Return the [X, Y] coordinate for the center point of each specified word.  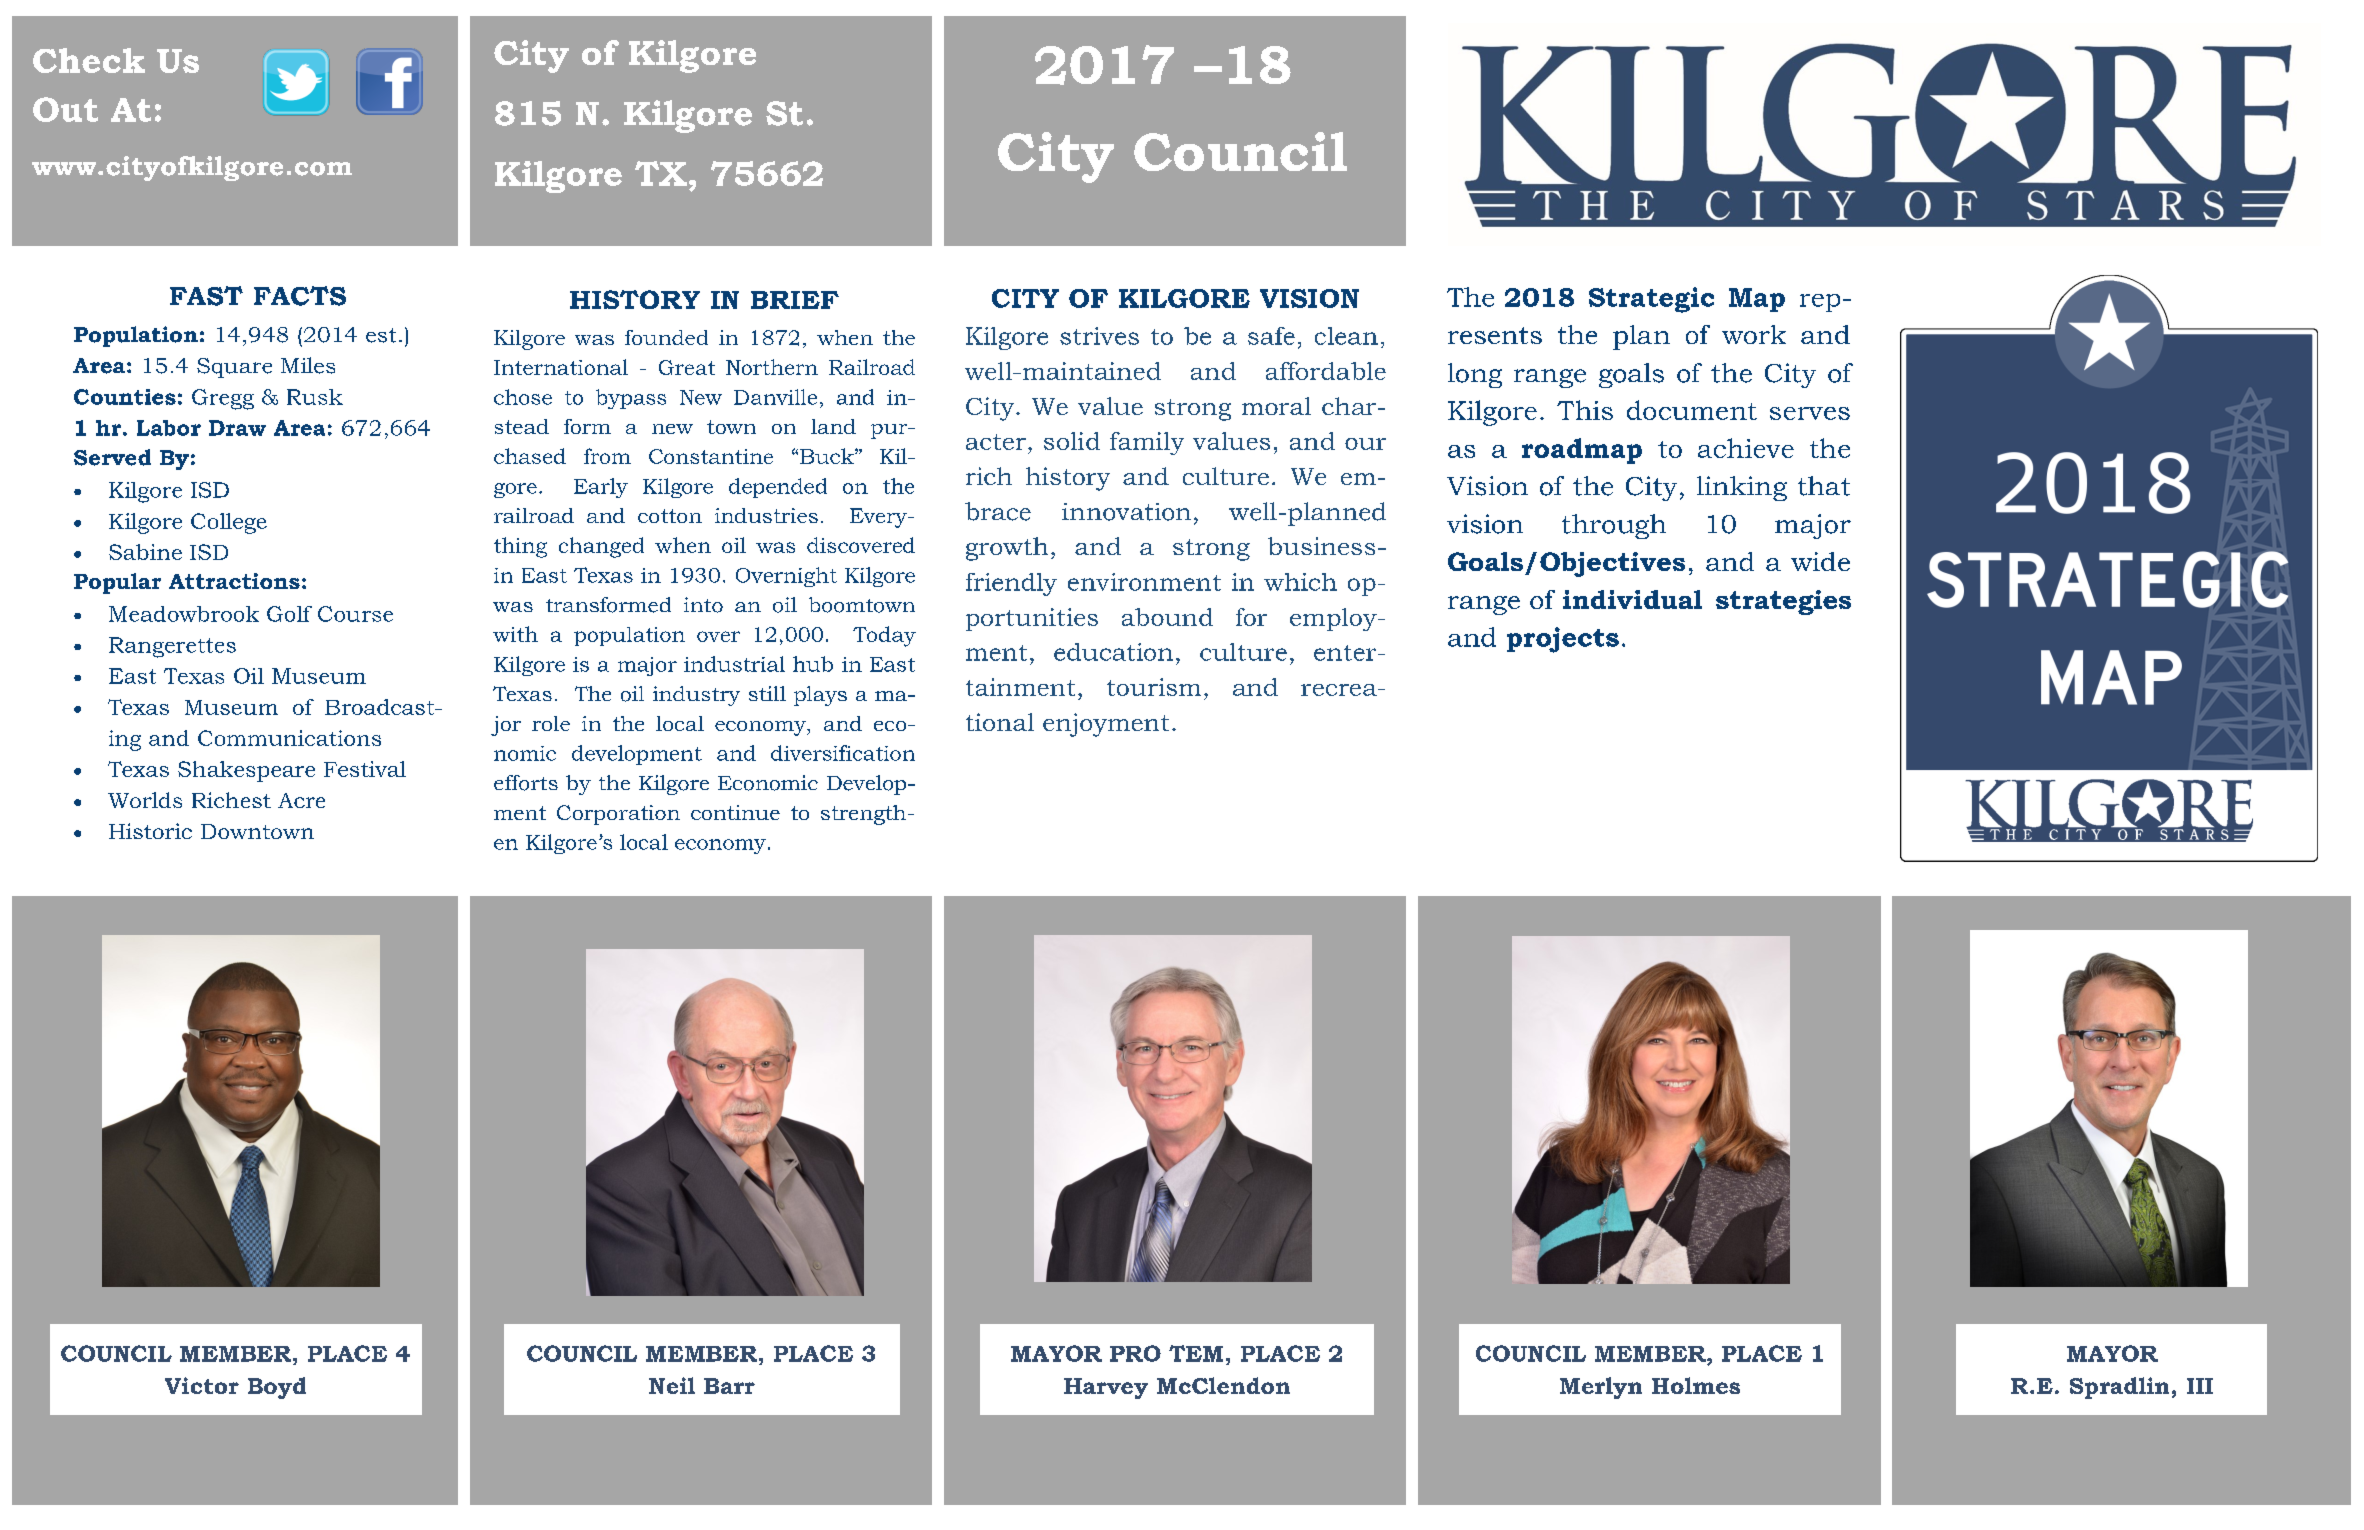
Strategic [1651, 300]
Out [65, 109]
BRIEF [795, 300]
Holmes [1696, 1385]
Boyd [277, 1388]
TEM [1196, 1353]
